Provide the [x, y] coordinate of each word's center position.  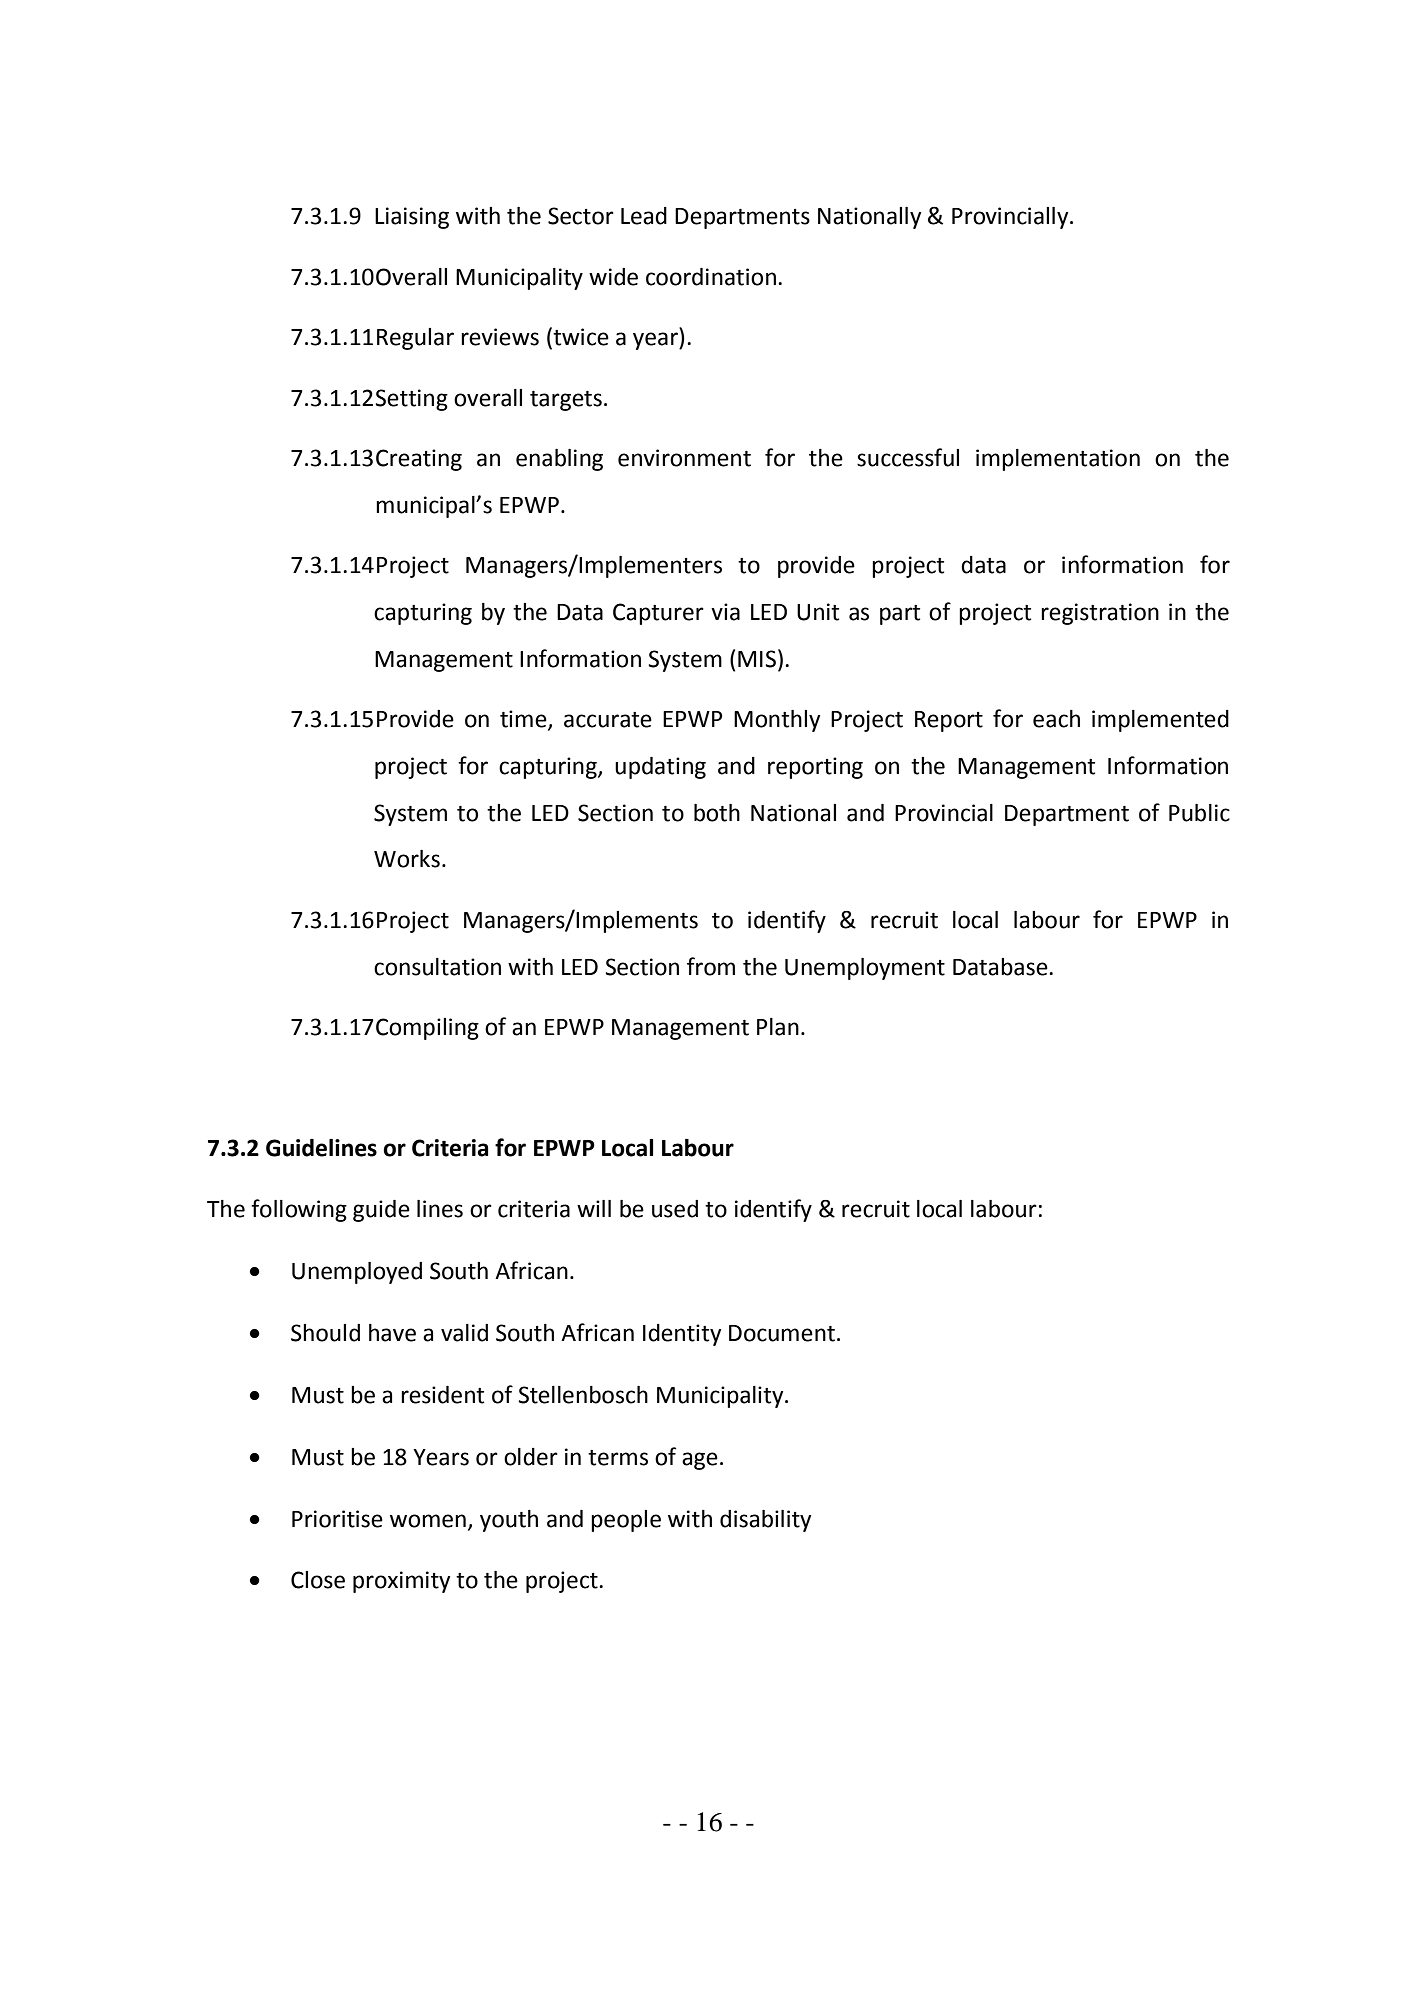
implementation [1058, 460]
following [299, 1210]
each [1056, 719]
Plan [778, 1027]
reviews [500, 337]
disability [765, 1521]
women [428, 1521]
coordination [711, 277]
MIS [757, 659]
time [524, 720]
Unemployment [865, 969]
